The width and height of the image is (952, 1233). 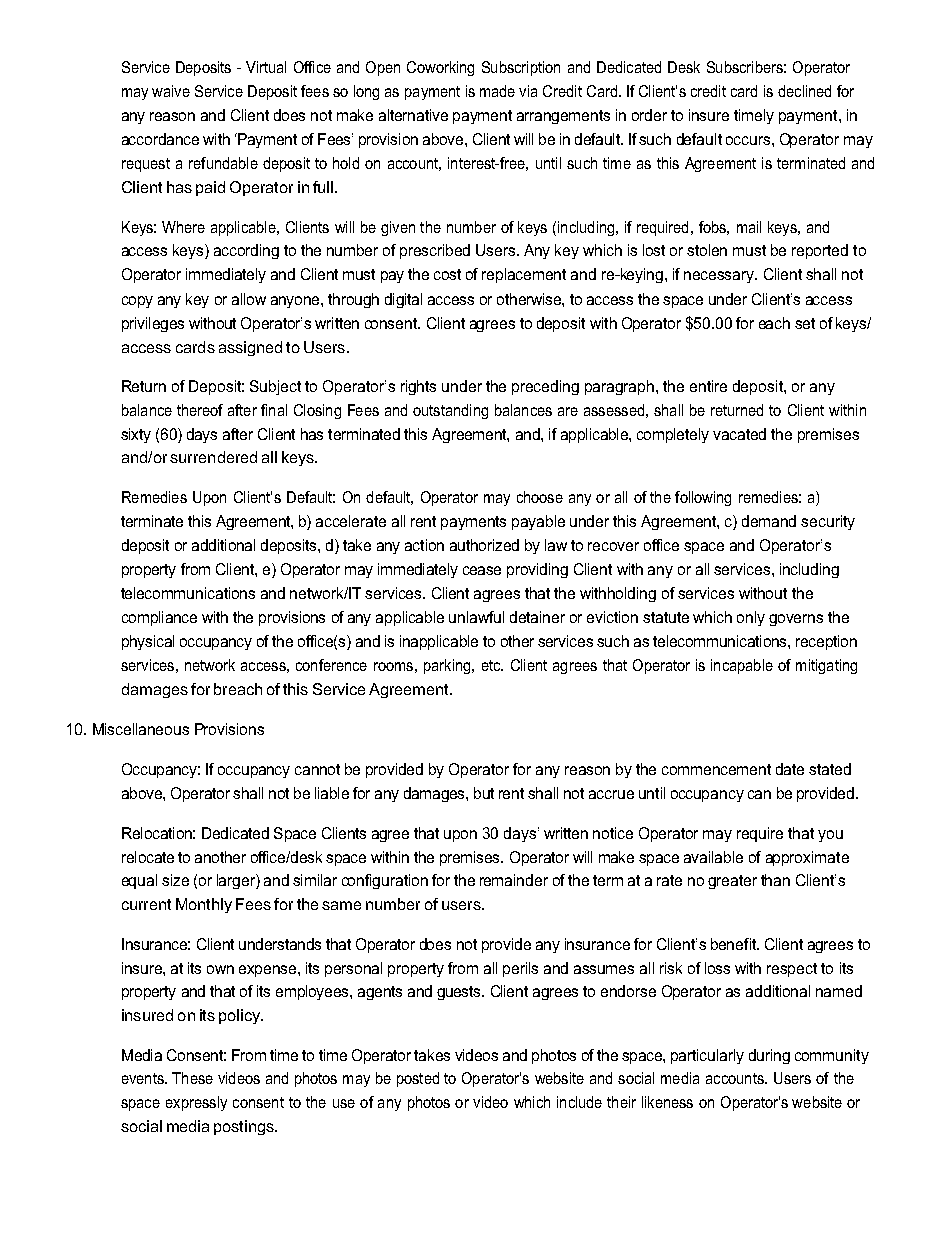 I want to click on but, so click(x=484, y=793).
